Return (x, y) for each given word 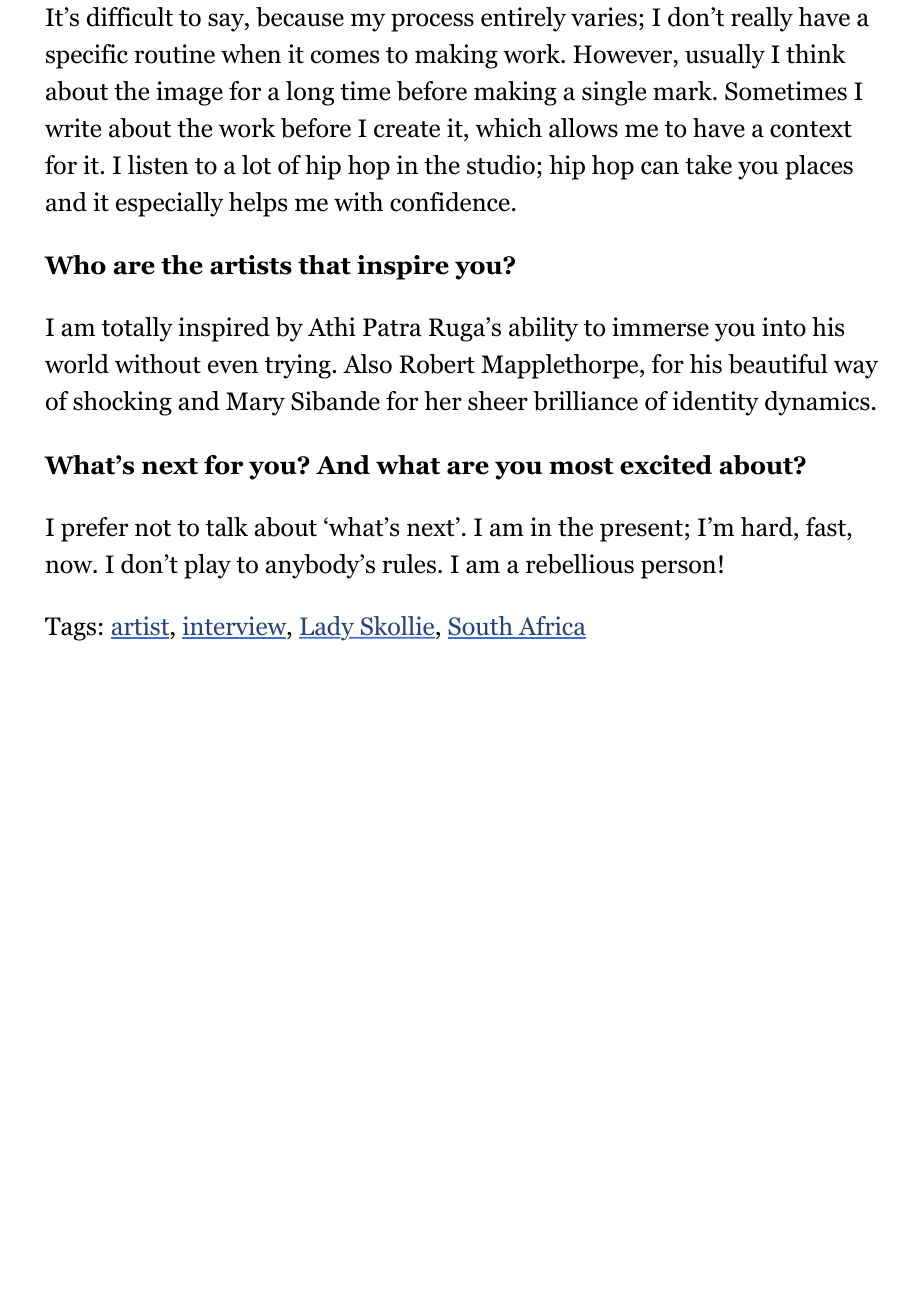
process (432, 22)
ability (543, 329)
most (581, 466)
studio (501, 165)
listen (158, 165)
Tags (70, 629)
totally (137, 329)
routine (174, 54)
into (784, 327)
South (481, 627)
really (762, 19)
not (153, 528)
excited (666, 465)
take (708, 165)
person (678, 569)
